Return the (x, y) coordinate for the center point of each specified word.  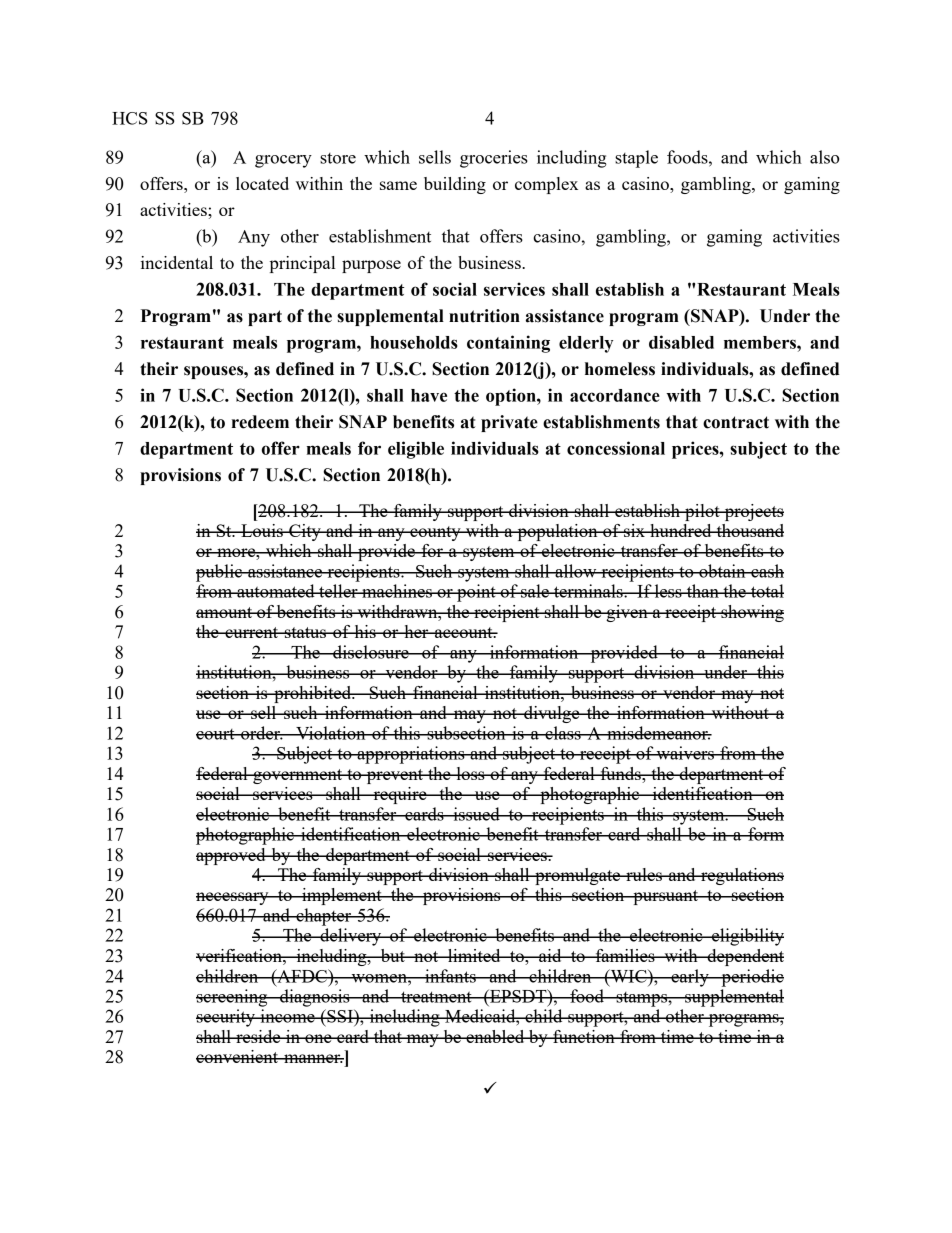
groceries (494, 159)
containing (508, 344)
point (476, 593)
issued (476, 814)
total (766, 591)
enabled (495, 1036)
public (220, 573)
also (824, 157)
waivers (685, 753)
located (262, 183)
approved (232, 856)
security (226, 1018)
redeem (260, 422)
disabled (681, 342)
